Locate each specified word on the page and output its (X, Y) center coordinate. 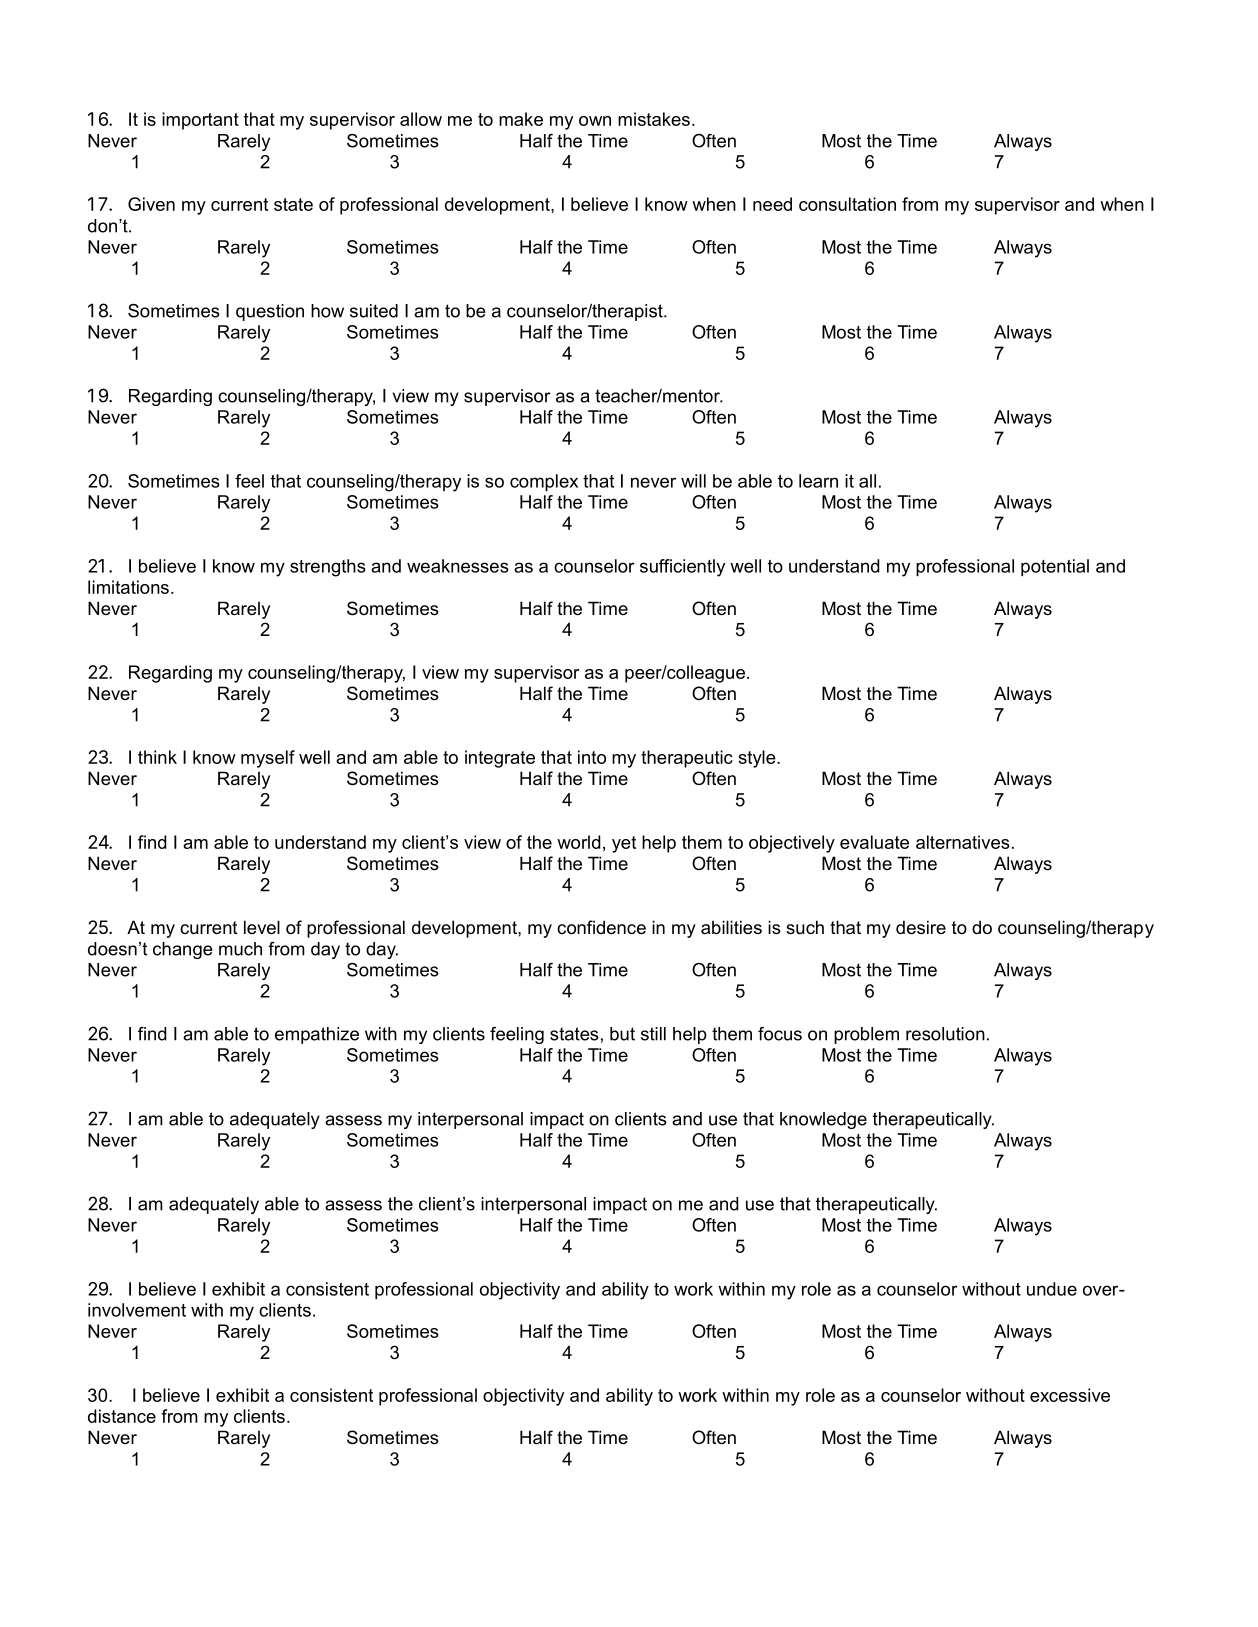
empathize (317, 1035)
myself (268, 759)
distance (122, 1416)
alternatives (963, 842)
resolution (945, 1034)
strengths (328, 568)
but (622, 1034)
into (592, 757)
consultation (847, 204)
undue (1052, 1289)
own (595, 121)
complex (544, 482)
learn (818, 481)
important (200, 121)
